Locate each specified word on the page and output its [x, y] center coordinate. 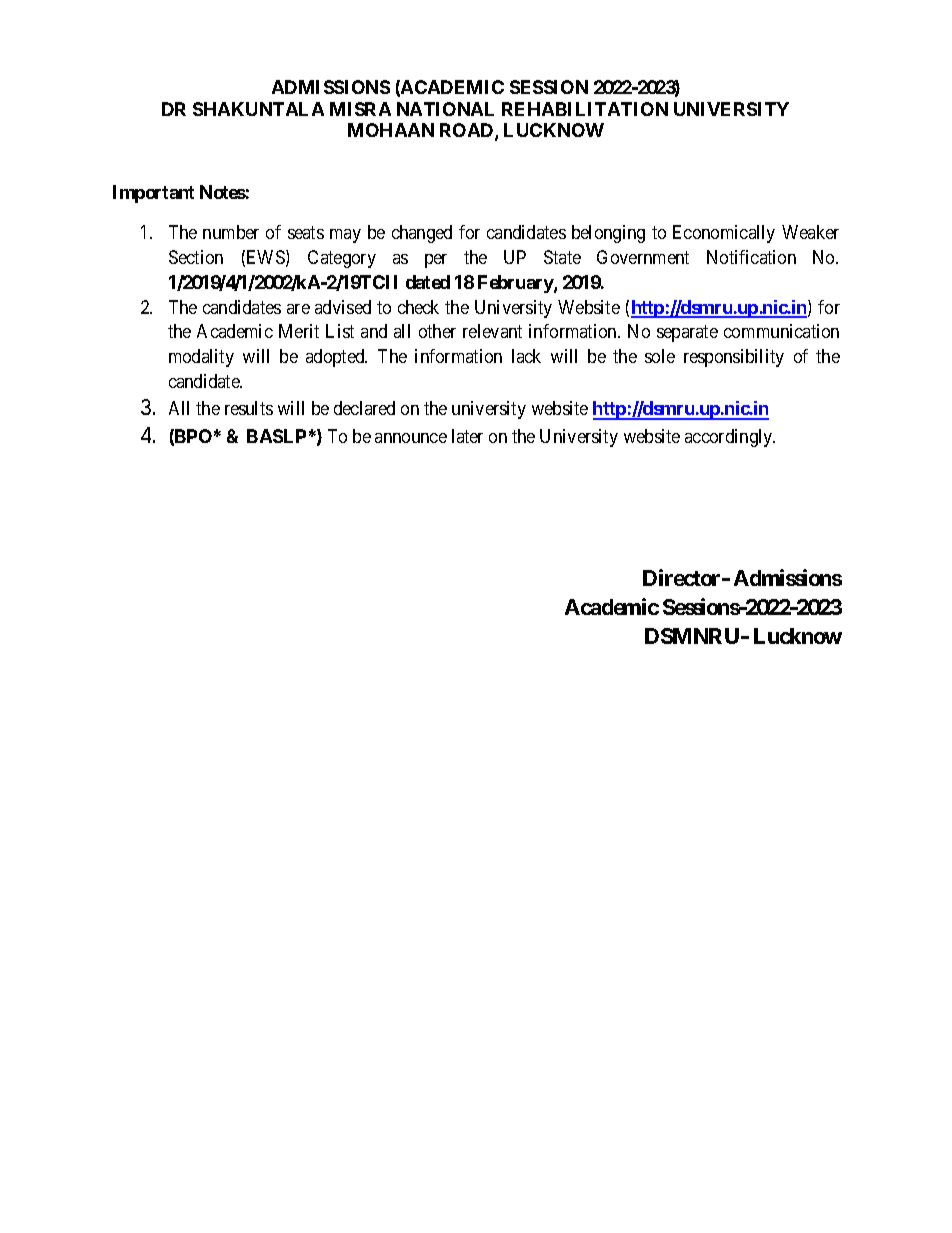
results [249, 408]
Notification [751, 257]
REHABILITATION [585, 109]
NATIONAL [445, 109]
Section [196, 257]
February [516, 284]
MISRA [360, 109]
